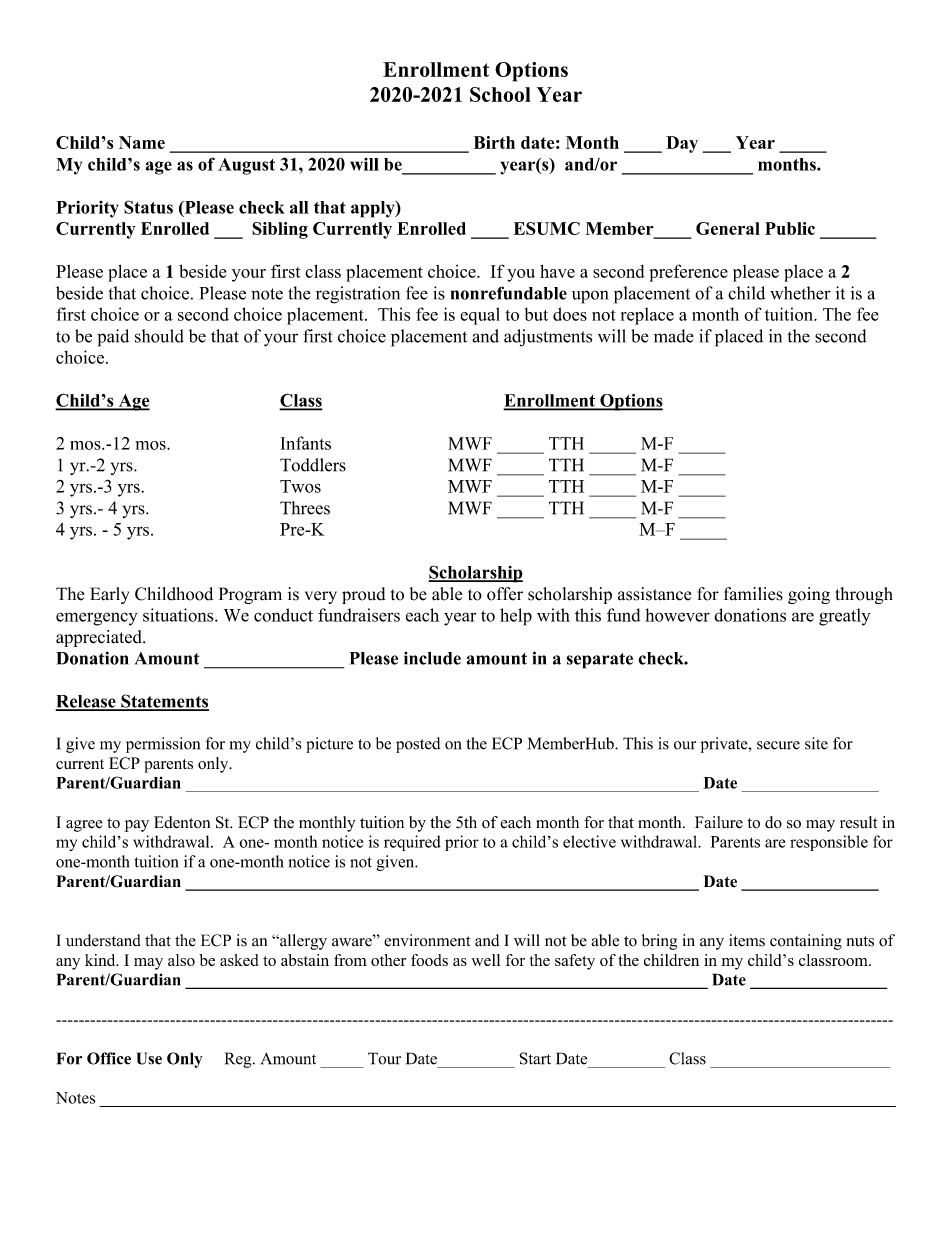  What do you see at coordinates (149, 1058) in the screenshot?
I see `Use` at bounding box center [149, 1058].
